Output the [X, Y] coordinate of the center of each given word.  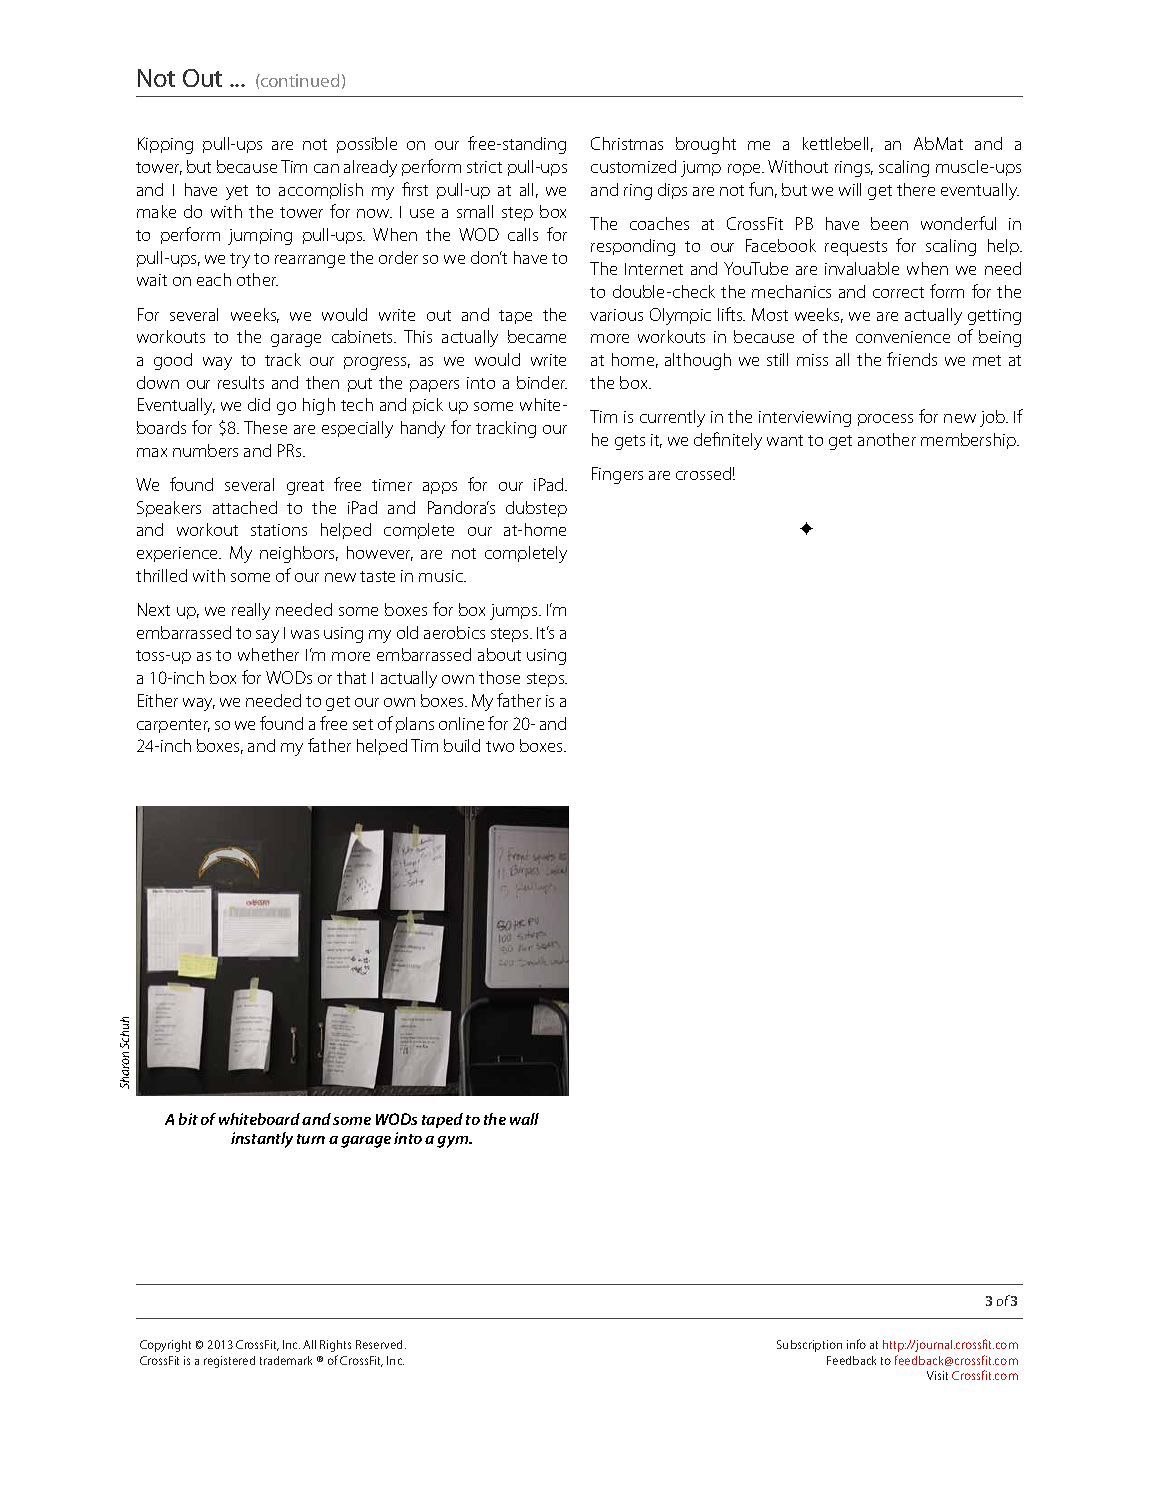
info [856, 1344]
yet [237, 192]
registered [229, 1362]
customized [633, 166]
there [916, 189]
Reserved [381, 1344]
